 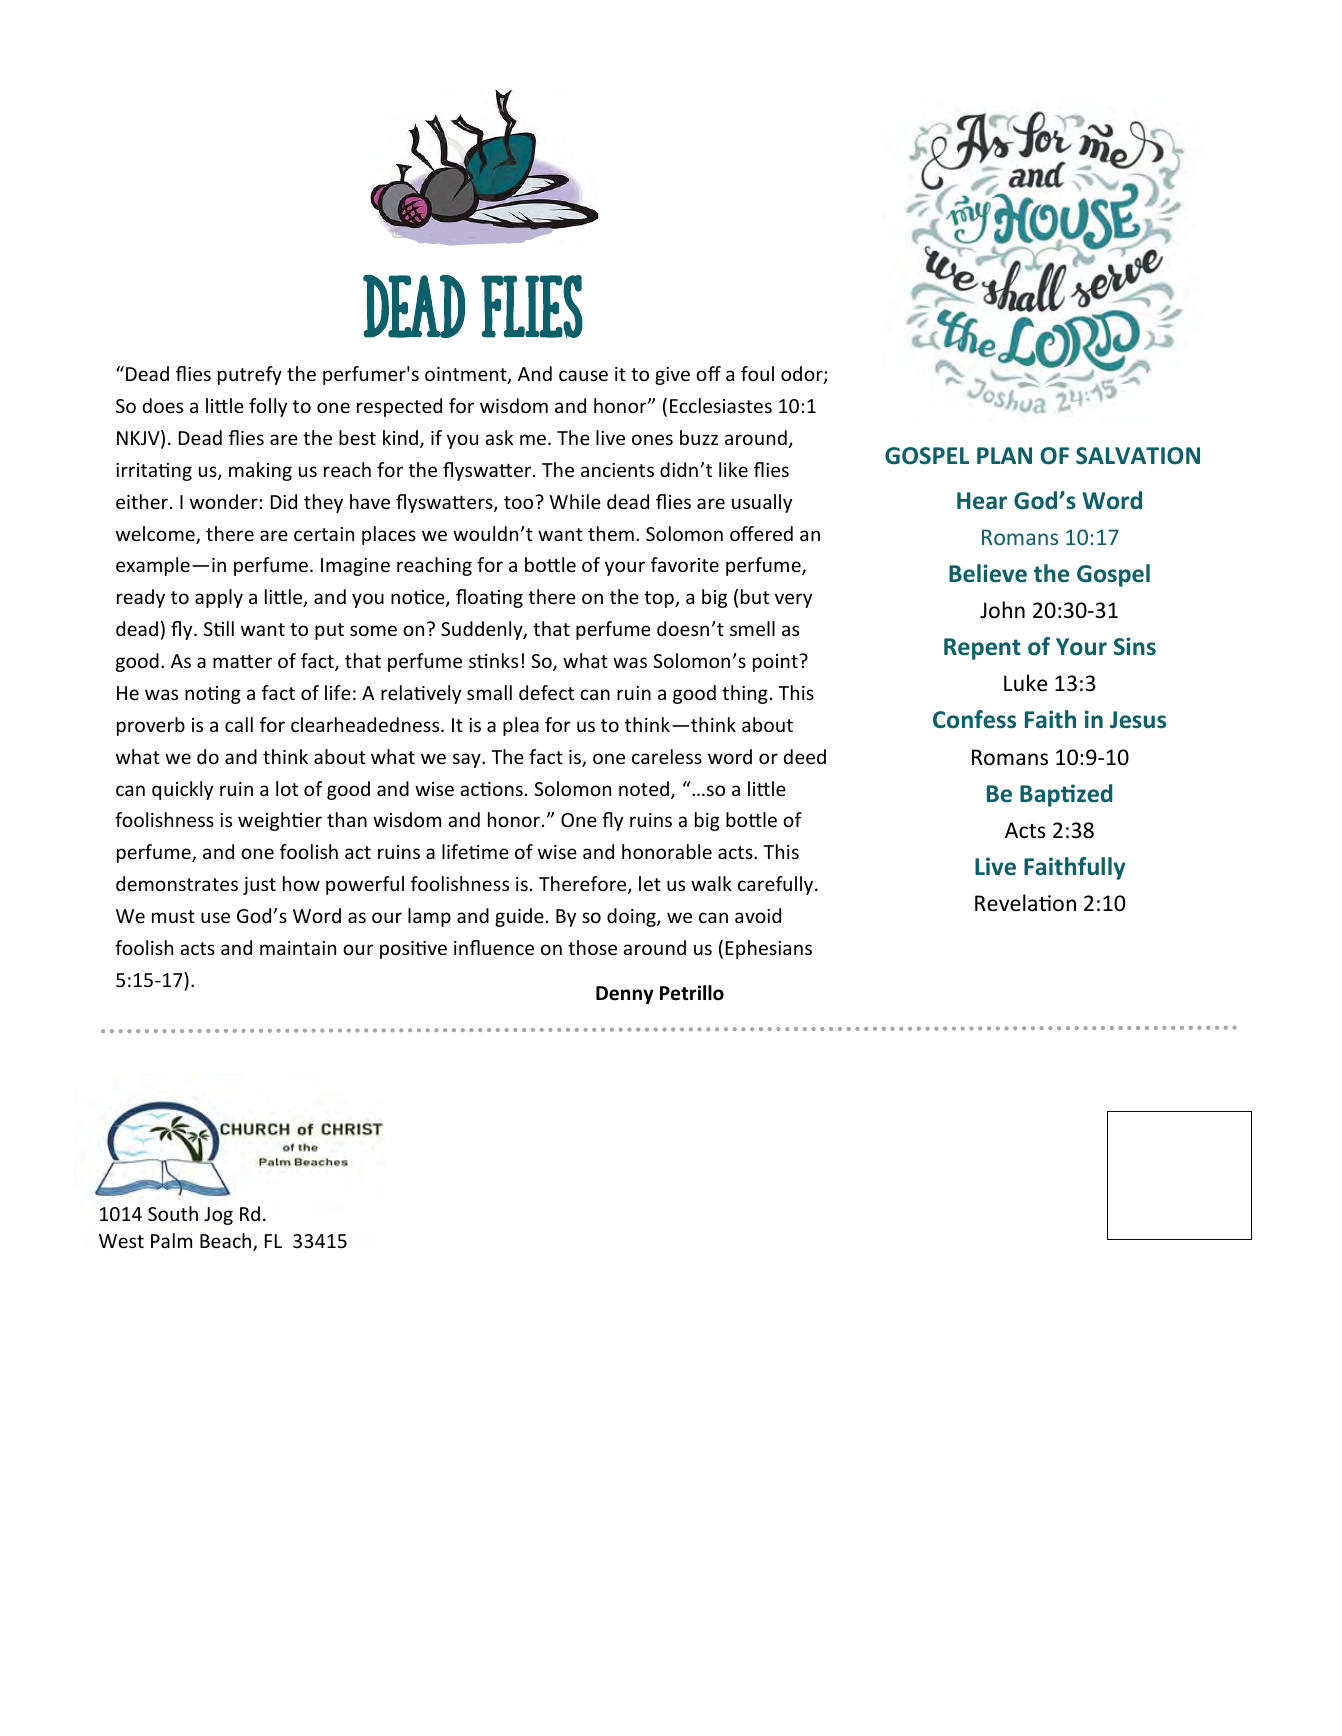 I want to click on Revelation, so click(x=1025, y=903).
